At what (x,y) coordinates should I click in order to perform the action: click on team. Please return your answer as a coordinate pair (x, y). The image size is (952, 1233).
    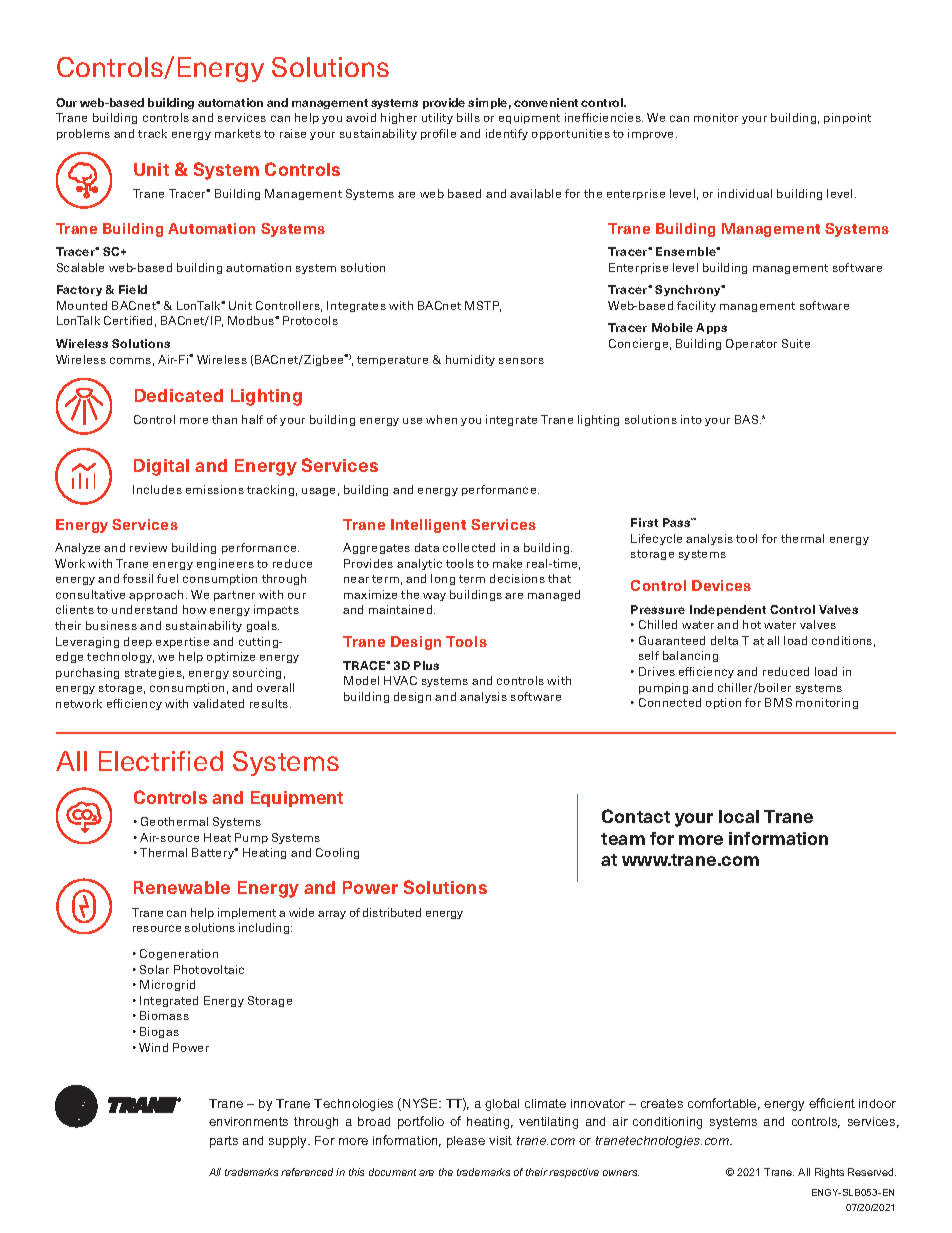
    Looking at the image, I should click on (623, 839).
